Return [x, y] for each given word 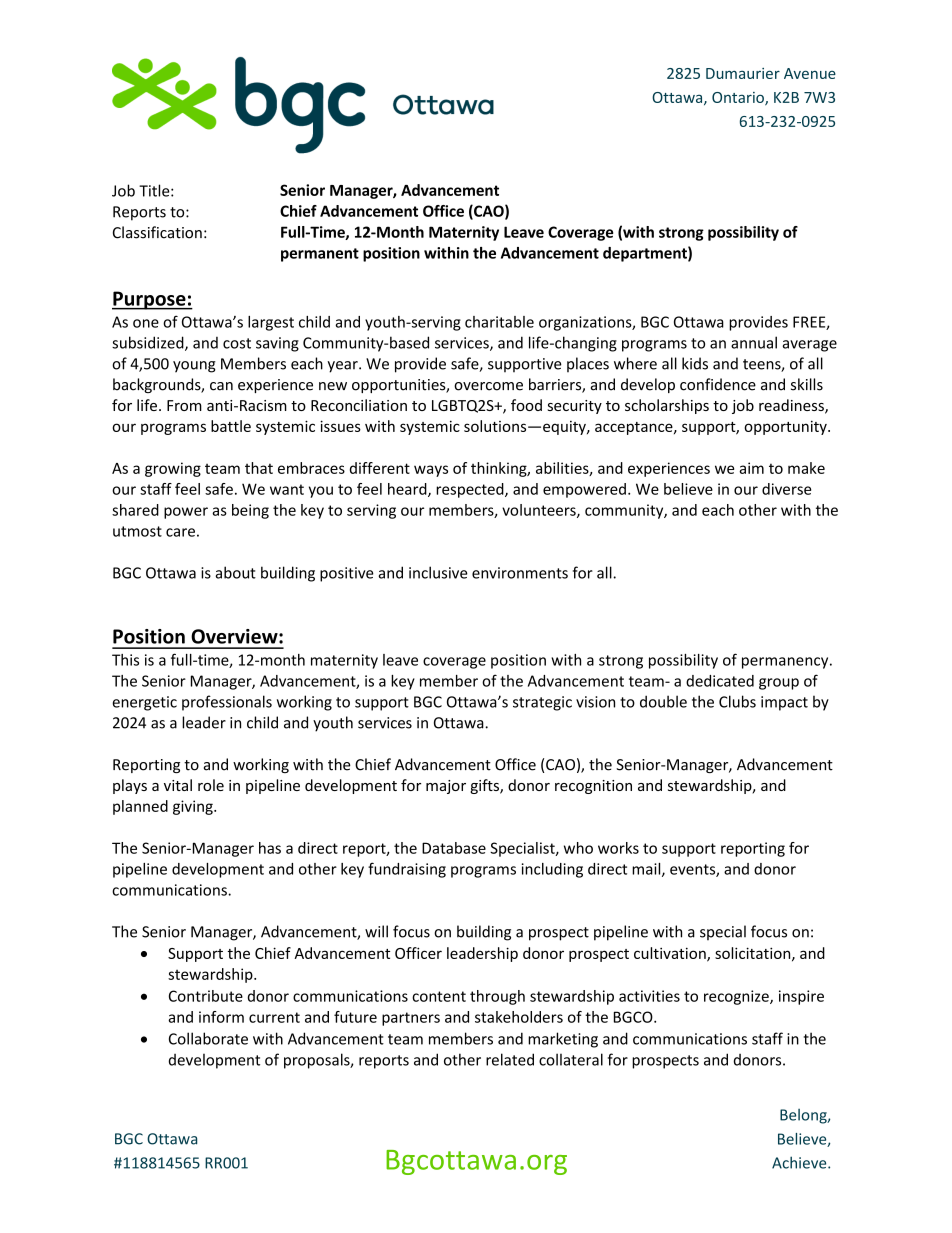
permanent [320, 255]
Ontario [739, 99]
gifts [485, 786]
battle [231, 426]
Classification [157, 232]
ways [431, 471]
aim [751, 468]
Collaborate [208, 1038]
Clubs [737, 701]
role [211, 785]
